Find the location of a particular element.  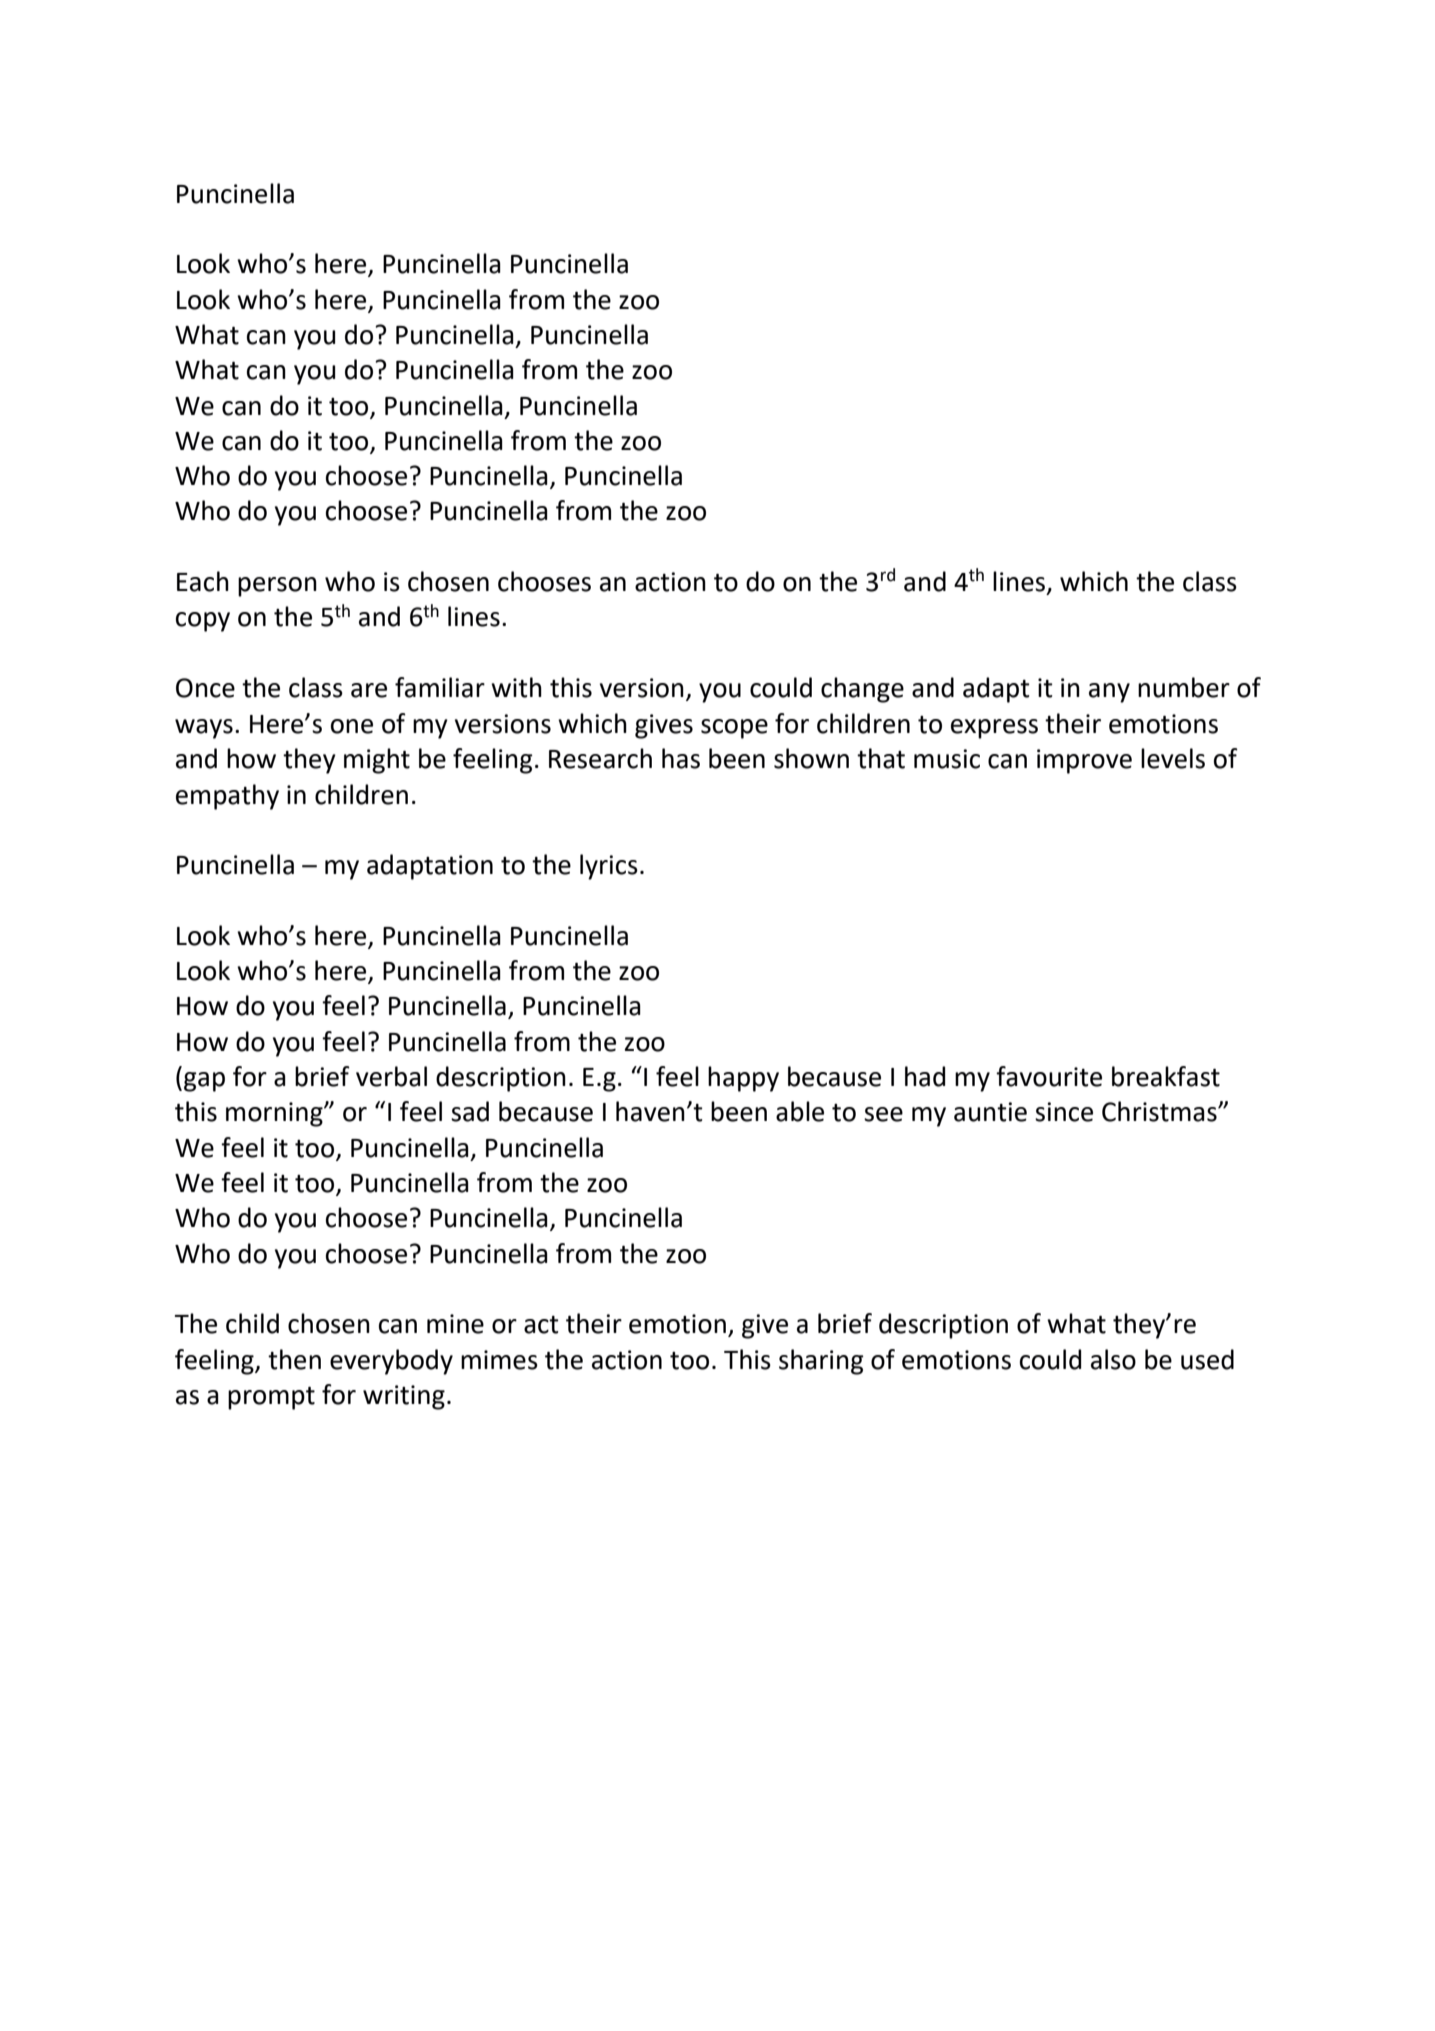

morning is located at coordinates (275, 1114).
